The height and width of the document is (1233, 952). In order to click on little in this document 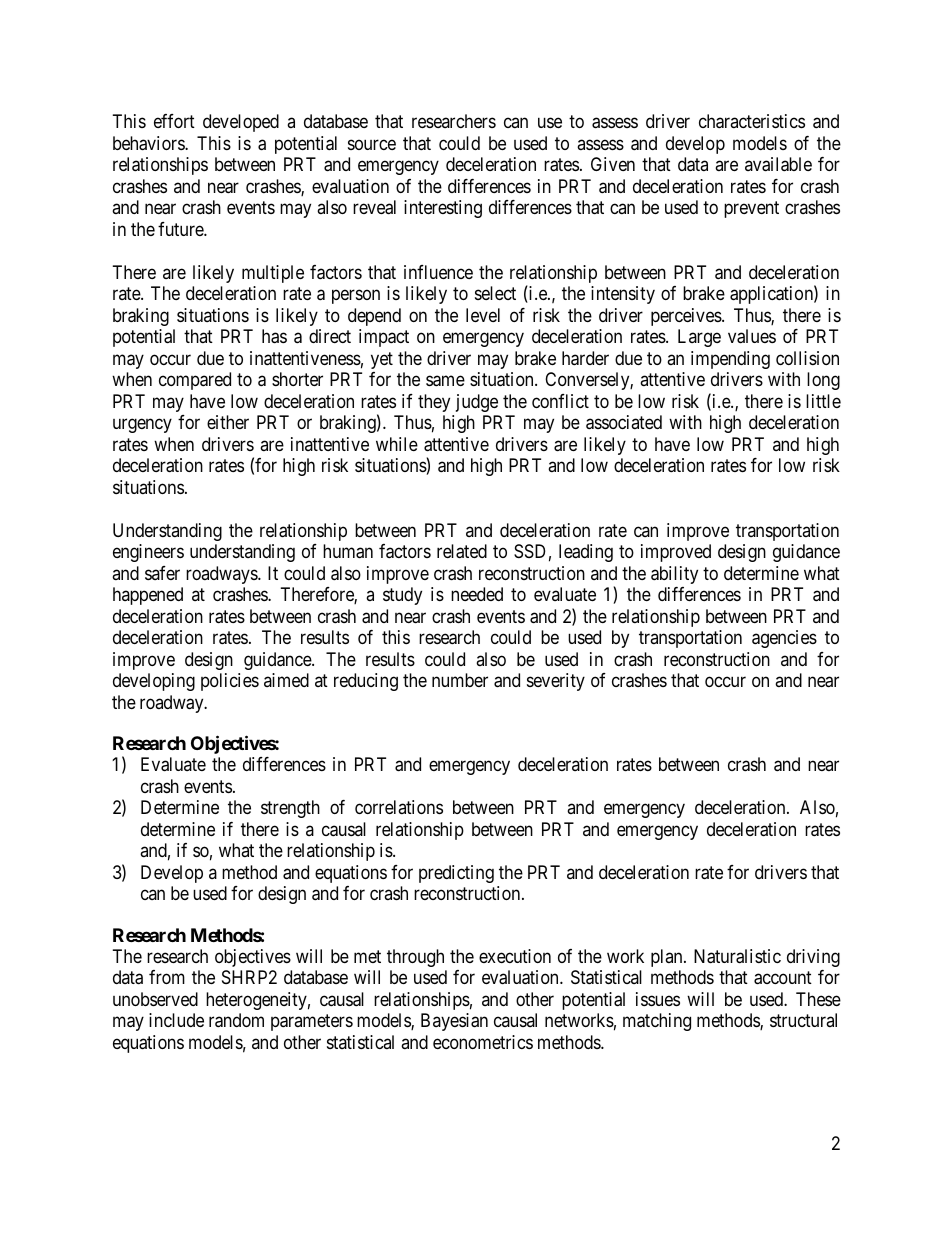, I will do `click(823, 401)`.
